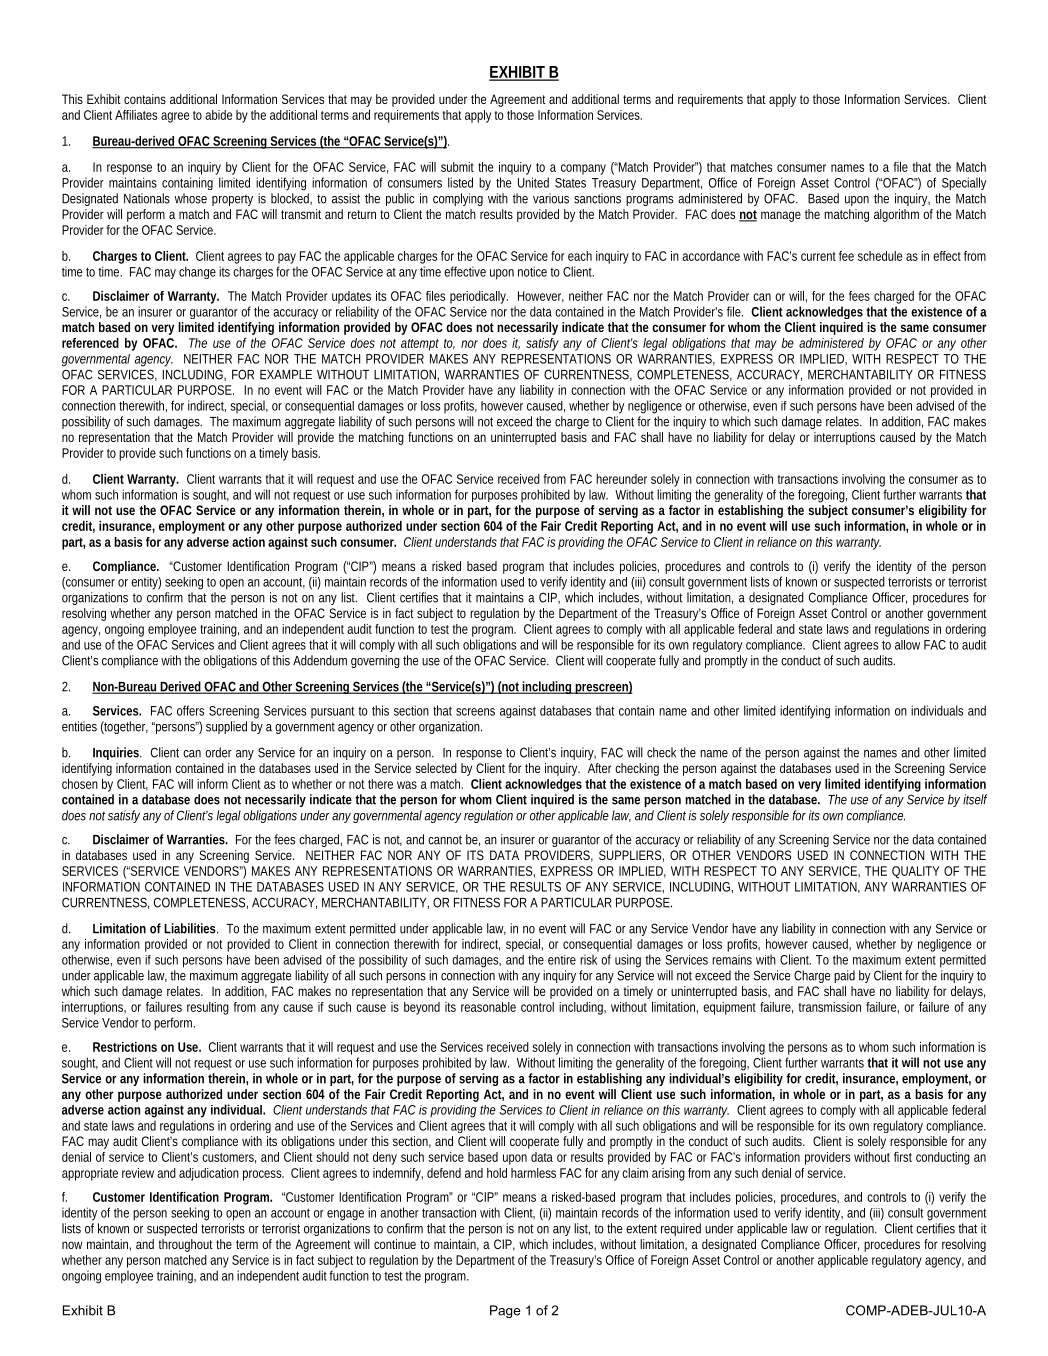 This document has height=1356, width=1048. Describe the element at coordinates (457, 167) in the document. I see `submit` at that location.
